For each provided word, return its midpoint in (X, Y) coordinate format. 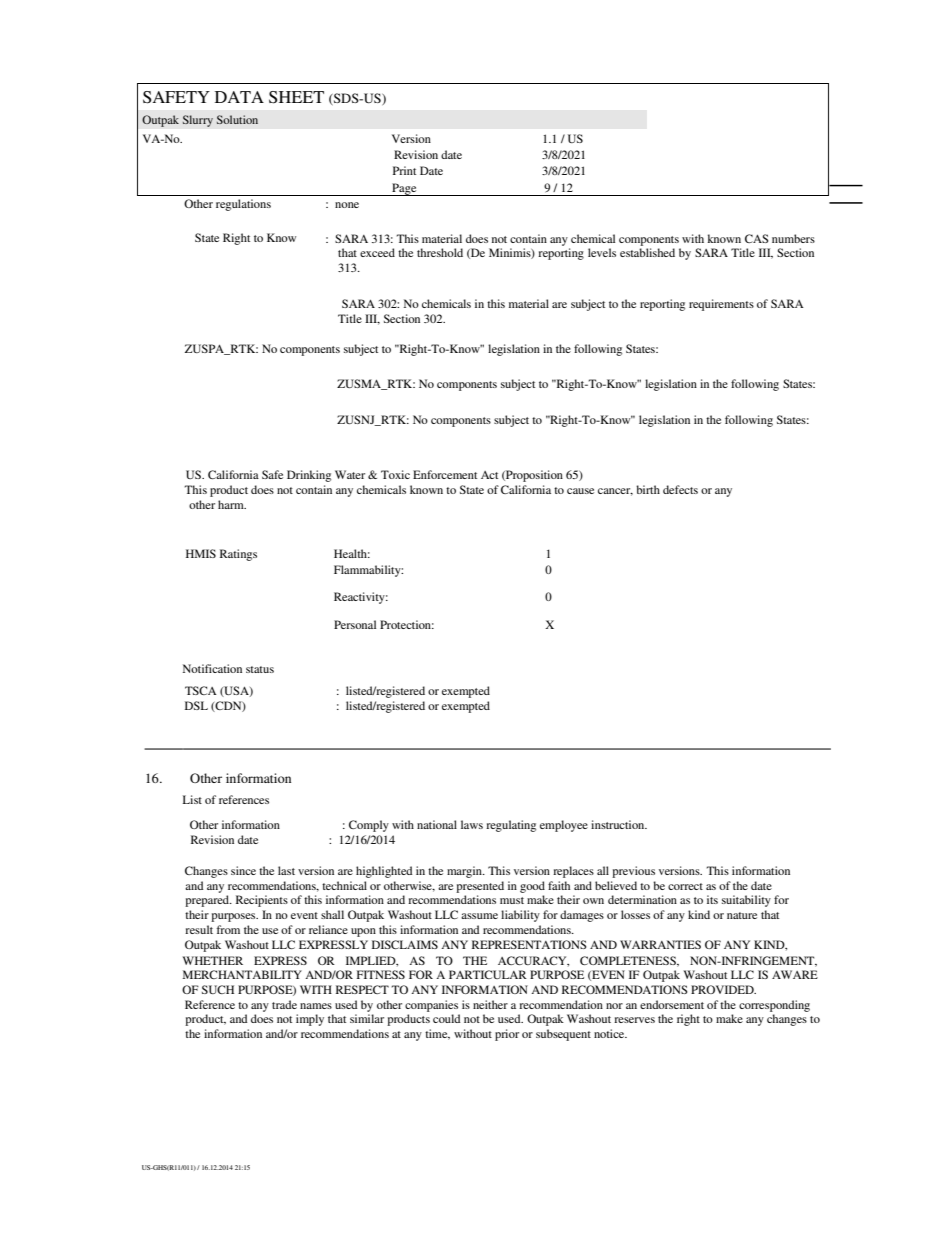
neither (490, 1004)
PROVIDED (723, 989)
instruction (619, 824)
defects (680, 489)
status (260, 669)
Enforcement (445, 474)
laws (472, 824)
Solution (237, 119)
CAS (756, 238)
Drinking (309, 476)
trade (284, 1004)
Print (404, 170)
